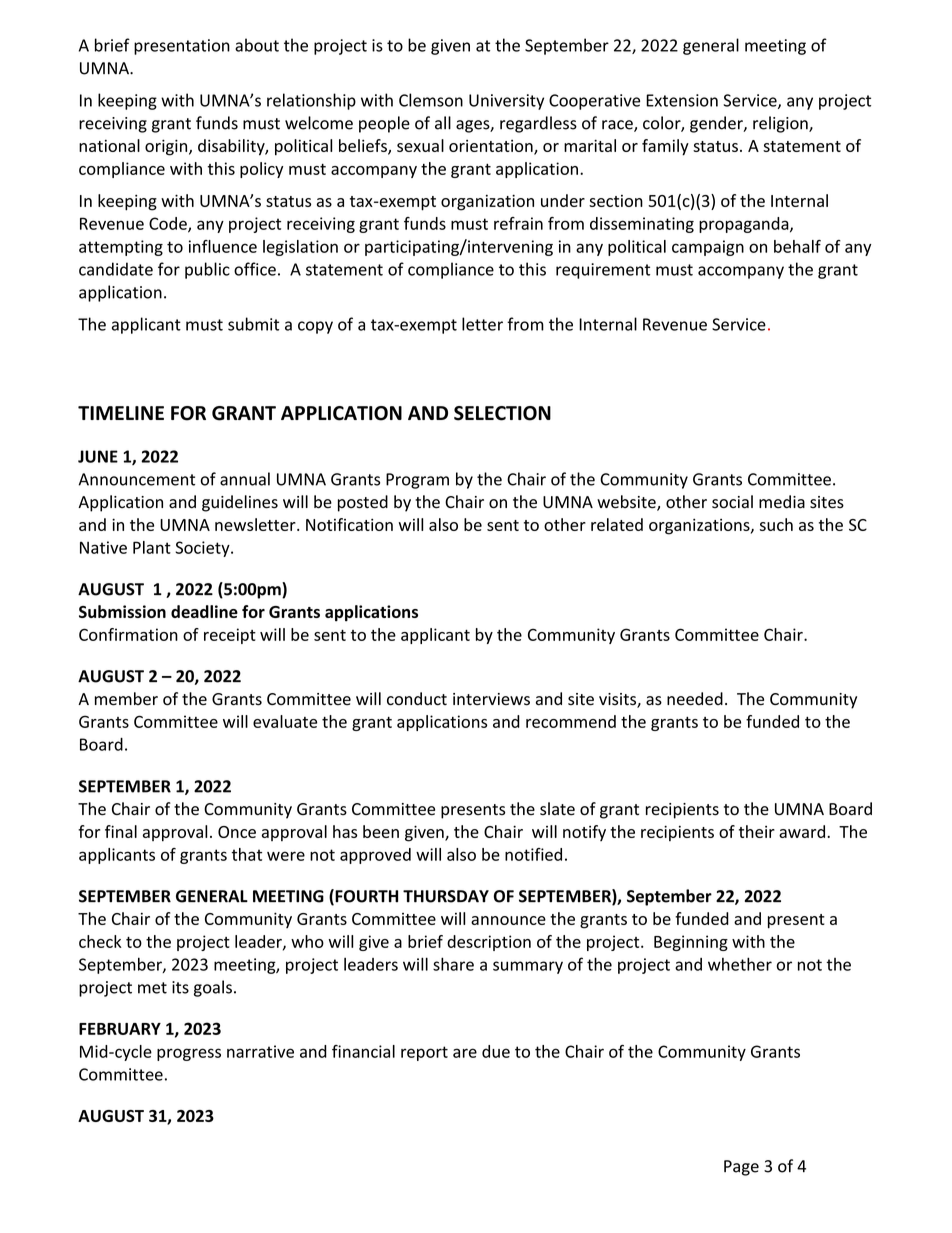 Image resolution: width=952 pixels, height=1233 pixels. What do you see at coordinates (189, 1054) in the document?
I see `progress` at bounding box center [189, 1054].
